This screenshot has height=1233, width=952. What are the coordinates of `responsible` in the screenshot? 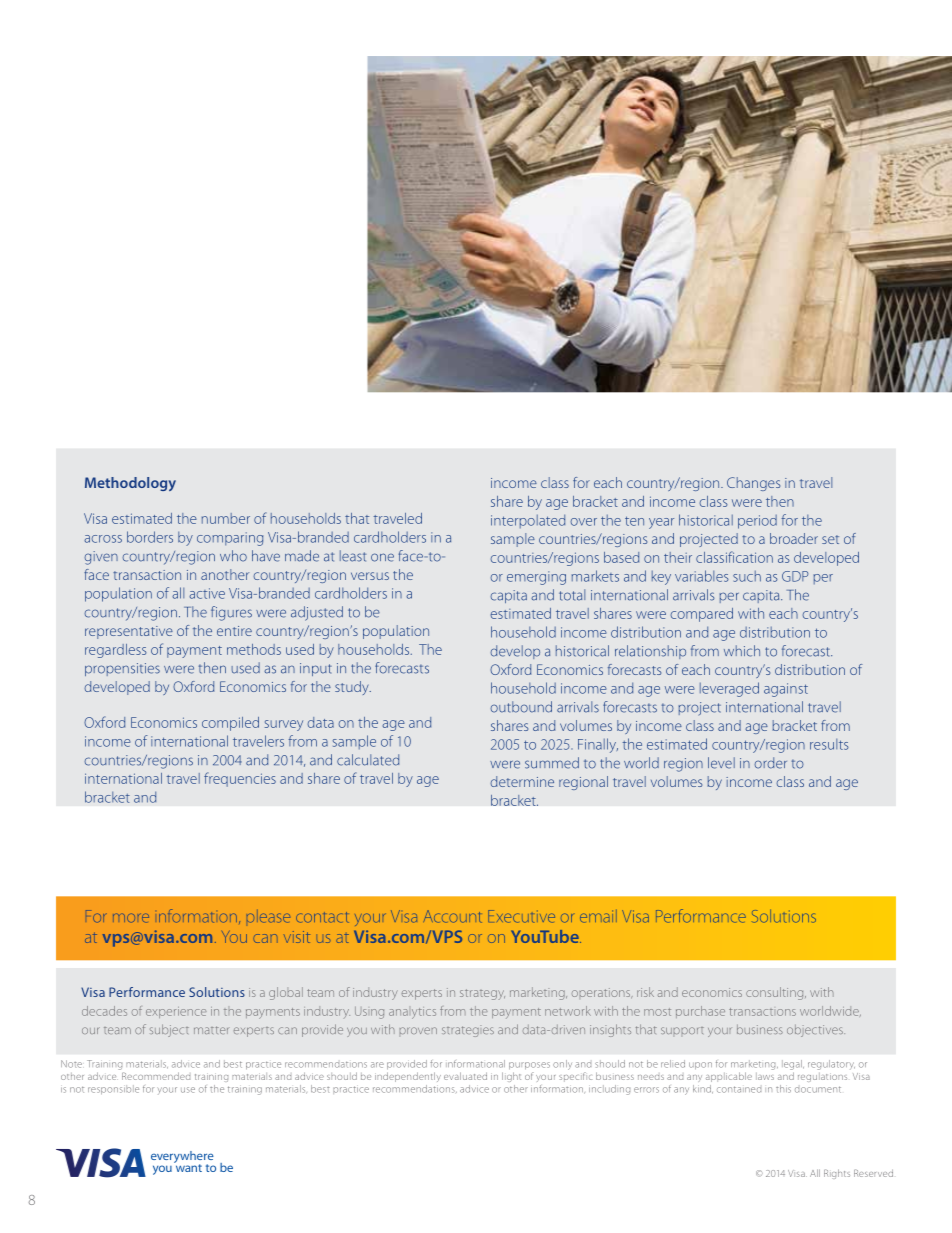 It's located at (113, 1089).
